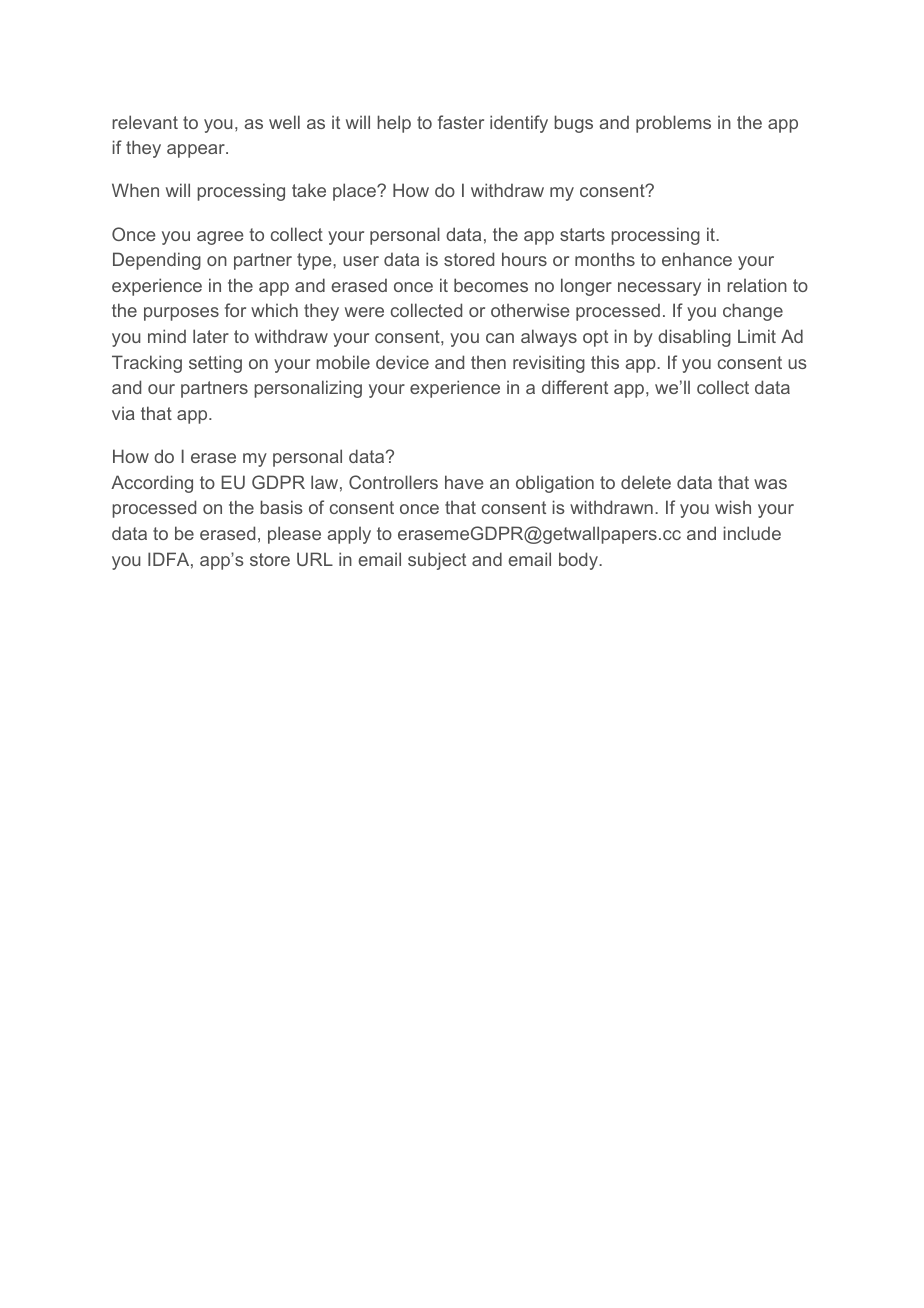 The image size is (924, 1308). Describe the element at coordinates (461, 122) in the image. I see `faster` at that location.
